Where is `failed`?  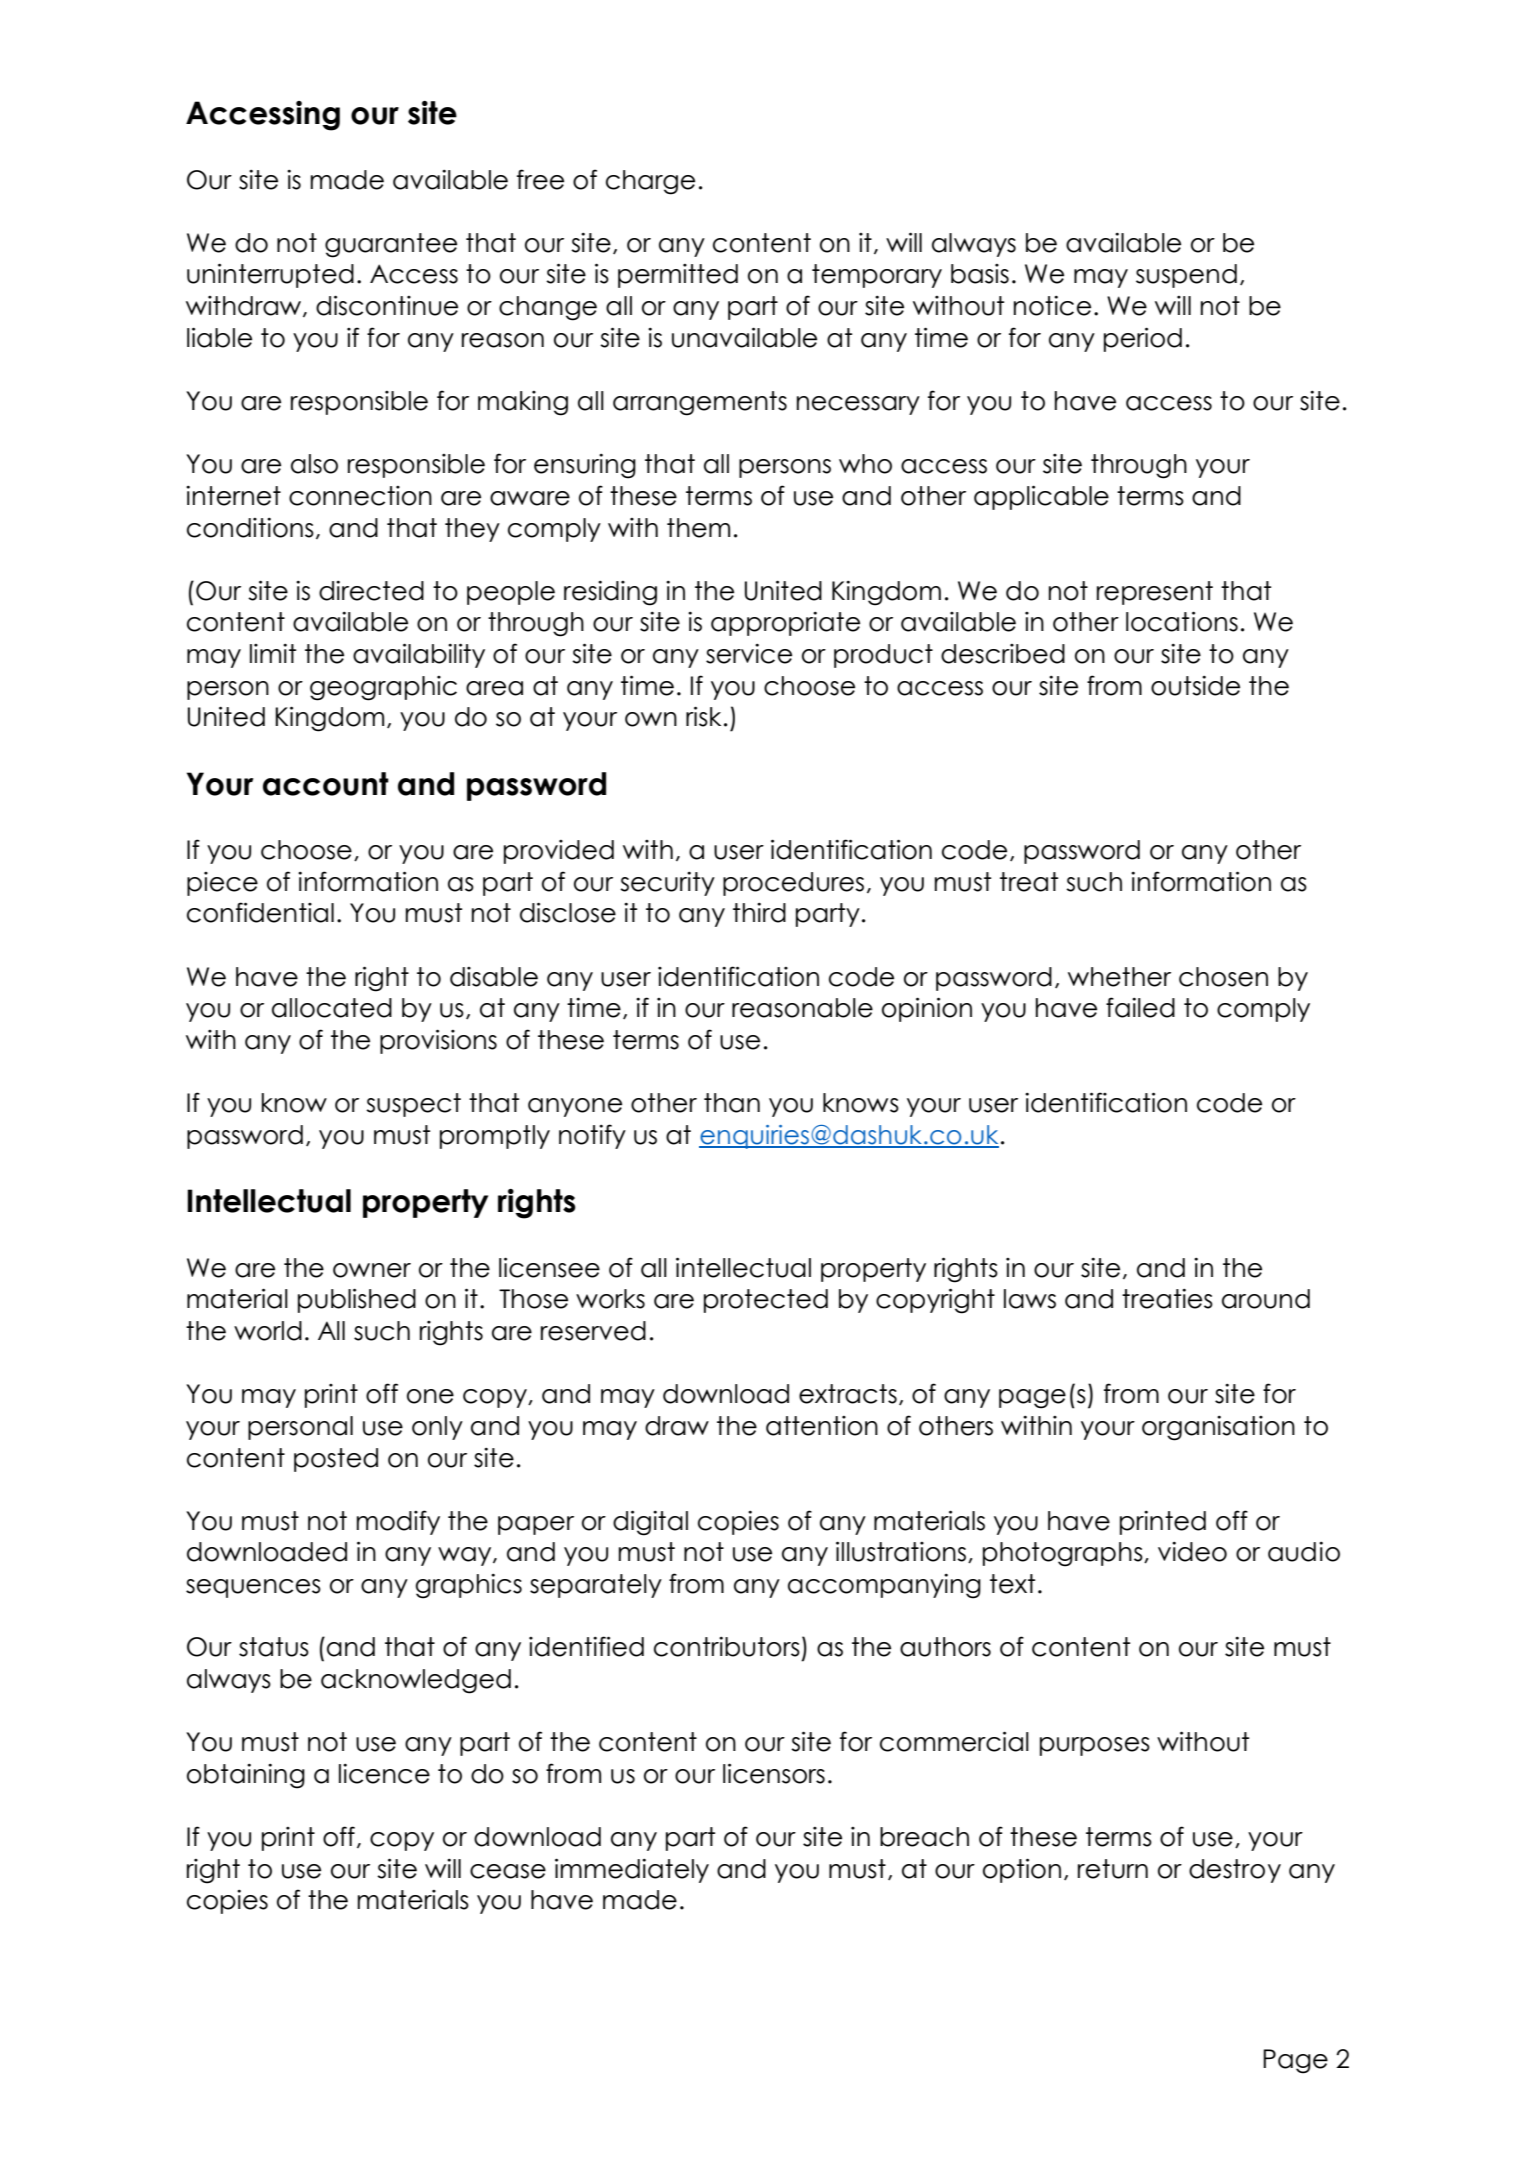
failed is located at coordinates (1140, 1007).
